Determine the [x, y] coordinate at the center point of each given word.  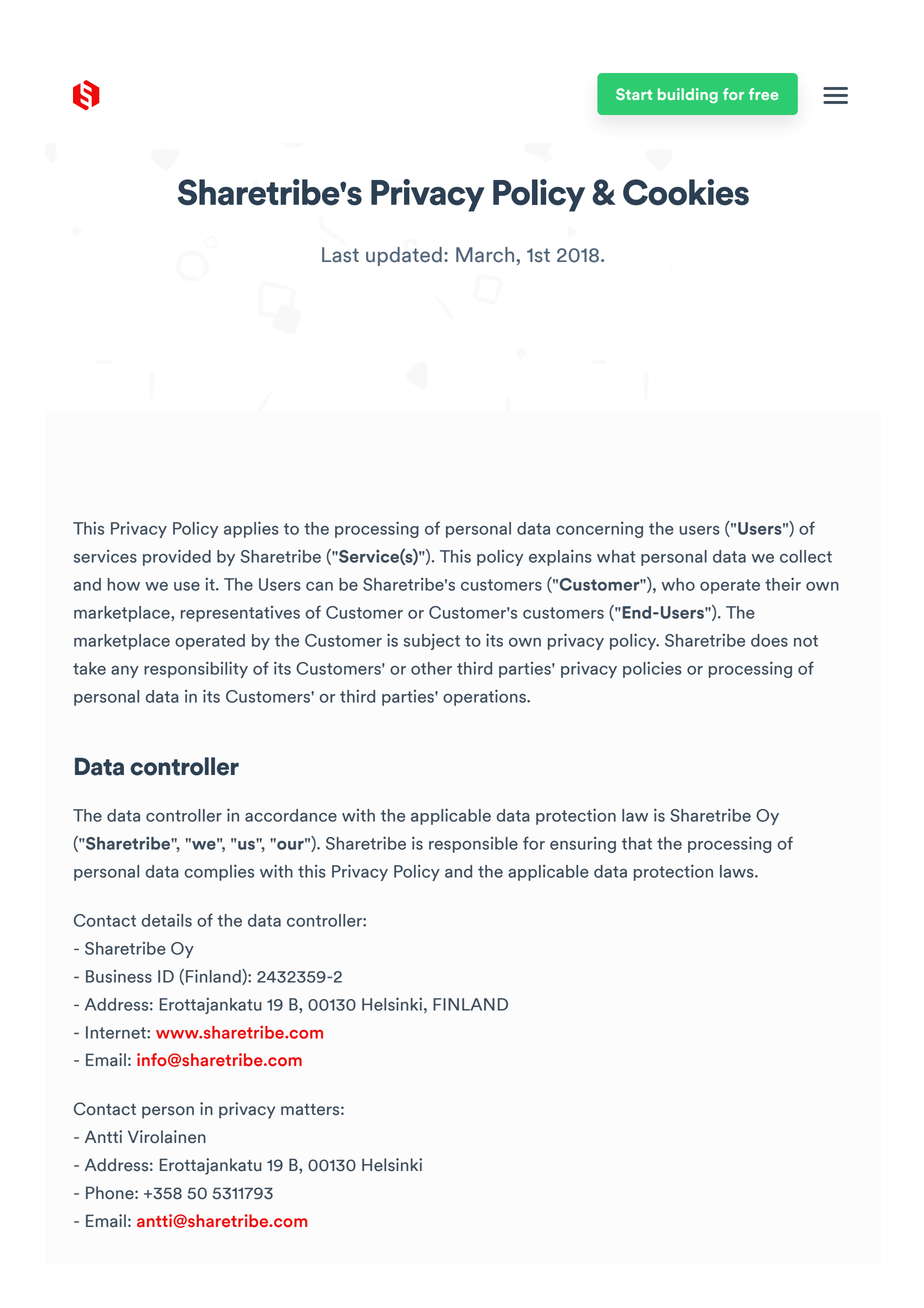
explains [560, 557]
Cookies [686, 192]
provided [177, 557]
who [678, 584]
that [637, 843]
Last [340, 255]
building [688, 95]
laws [738, 871]
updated [404, 256]
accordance [291, 815]
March [486, 255]
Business [119, 976]
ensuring [583, 844]
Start [634, 94]
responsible [473, 845]
